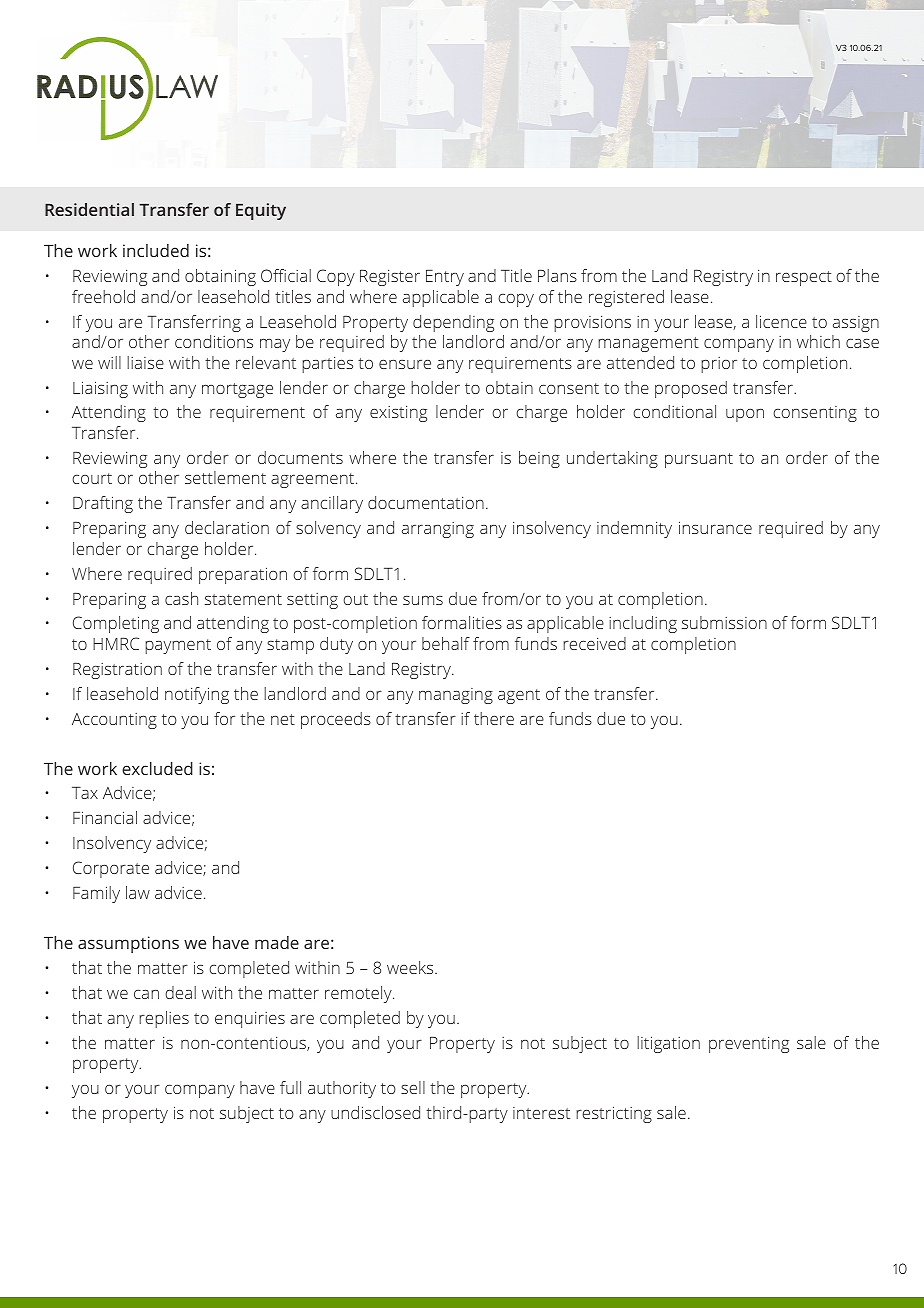 The width and height of the image is (924, 1308). I want to click on Entry, so click(445, 278).
